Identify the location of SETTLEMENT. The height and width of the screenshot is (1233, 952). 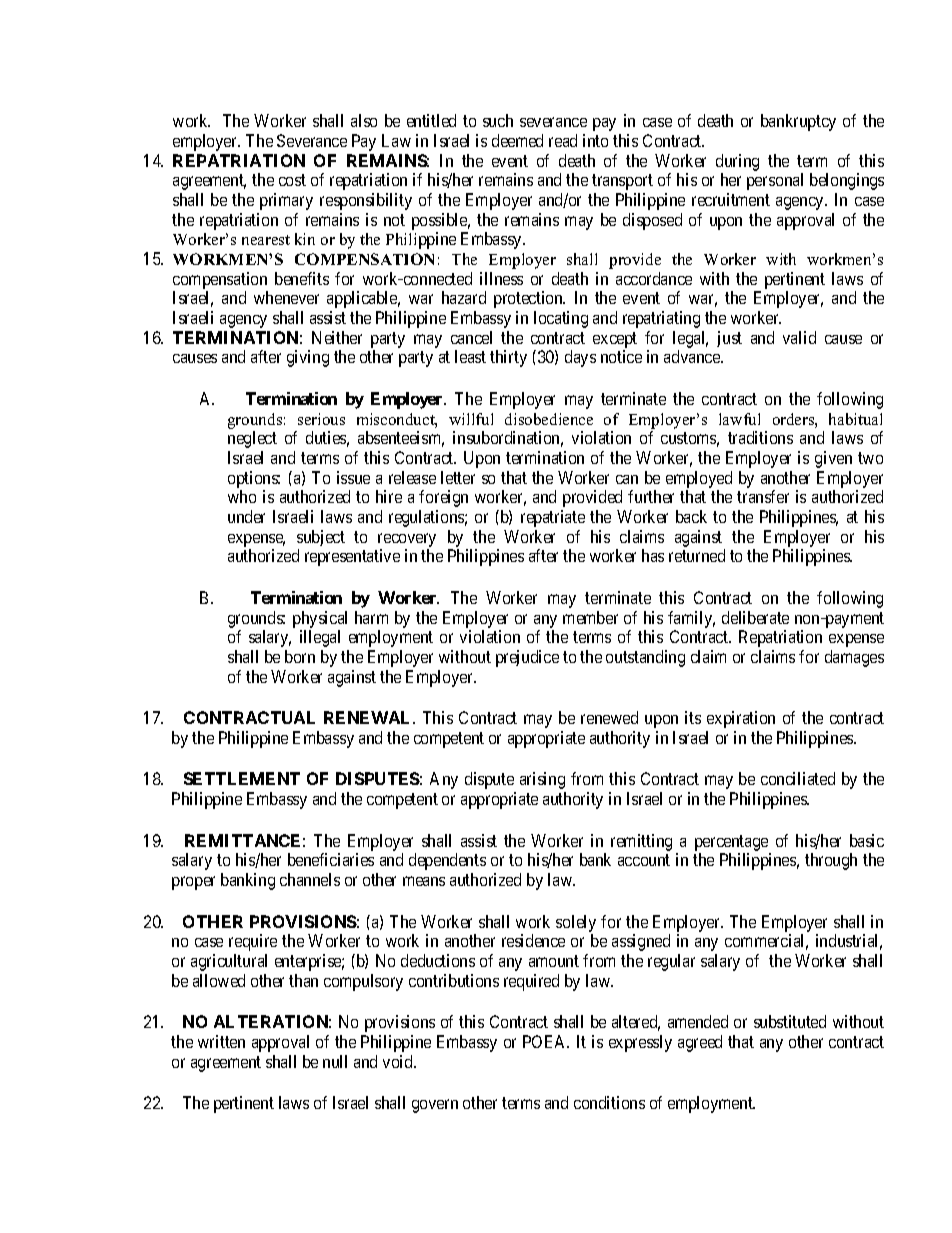
(242, 778).
